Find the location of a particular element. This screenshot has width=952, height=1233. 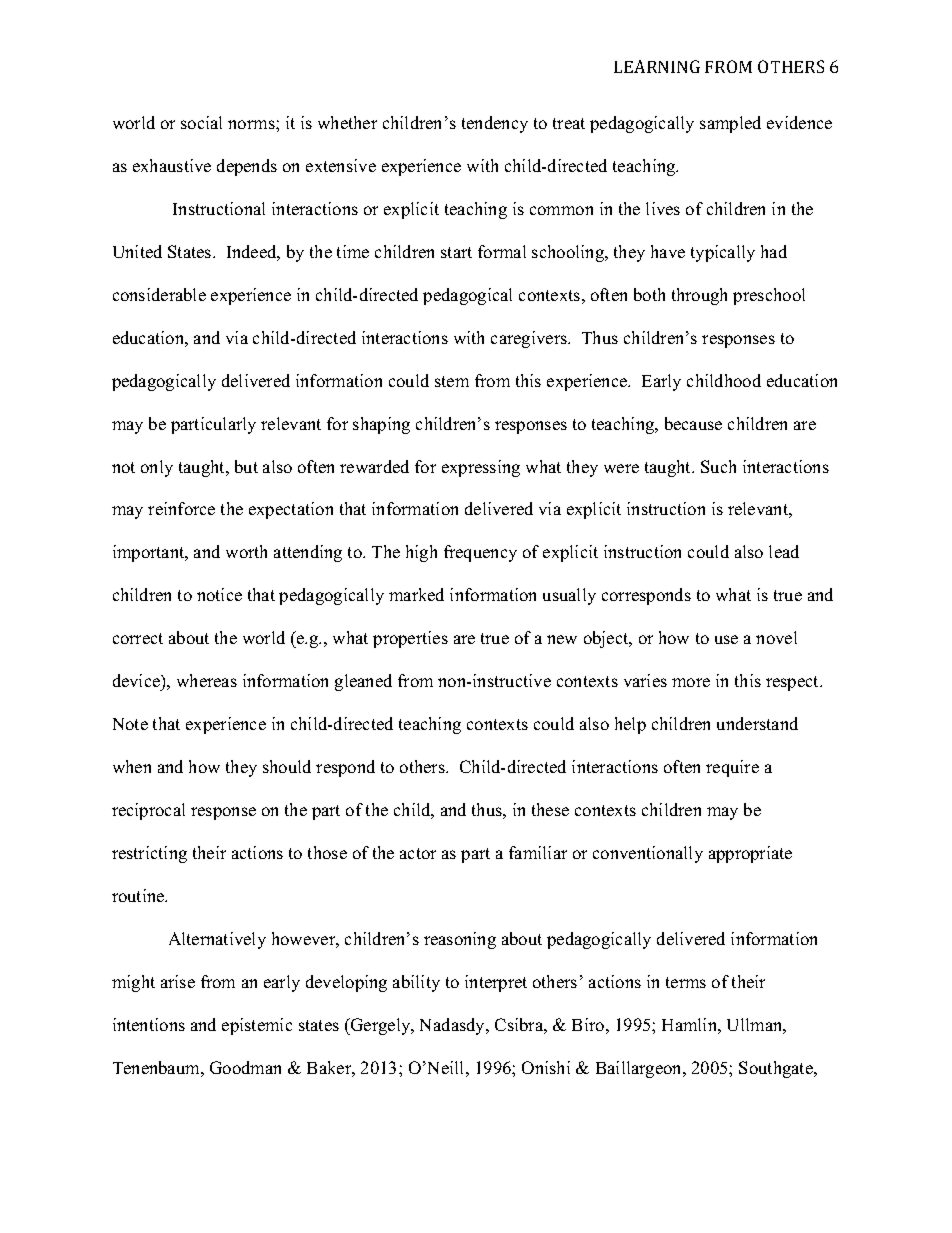

tendency is located at coordinates (495, 124).
